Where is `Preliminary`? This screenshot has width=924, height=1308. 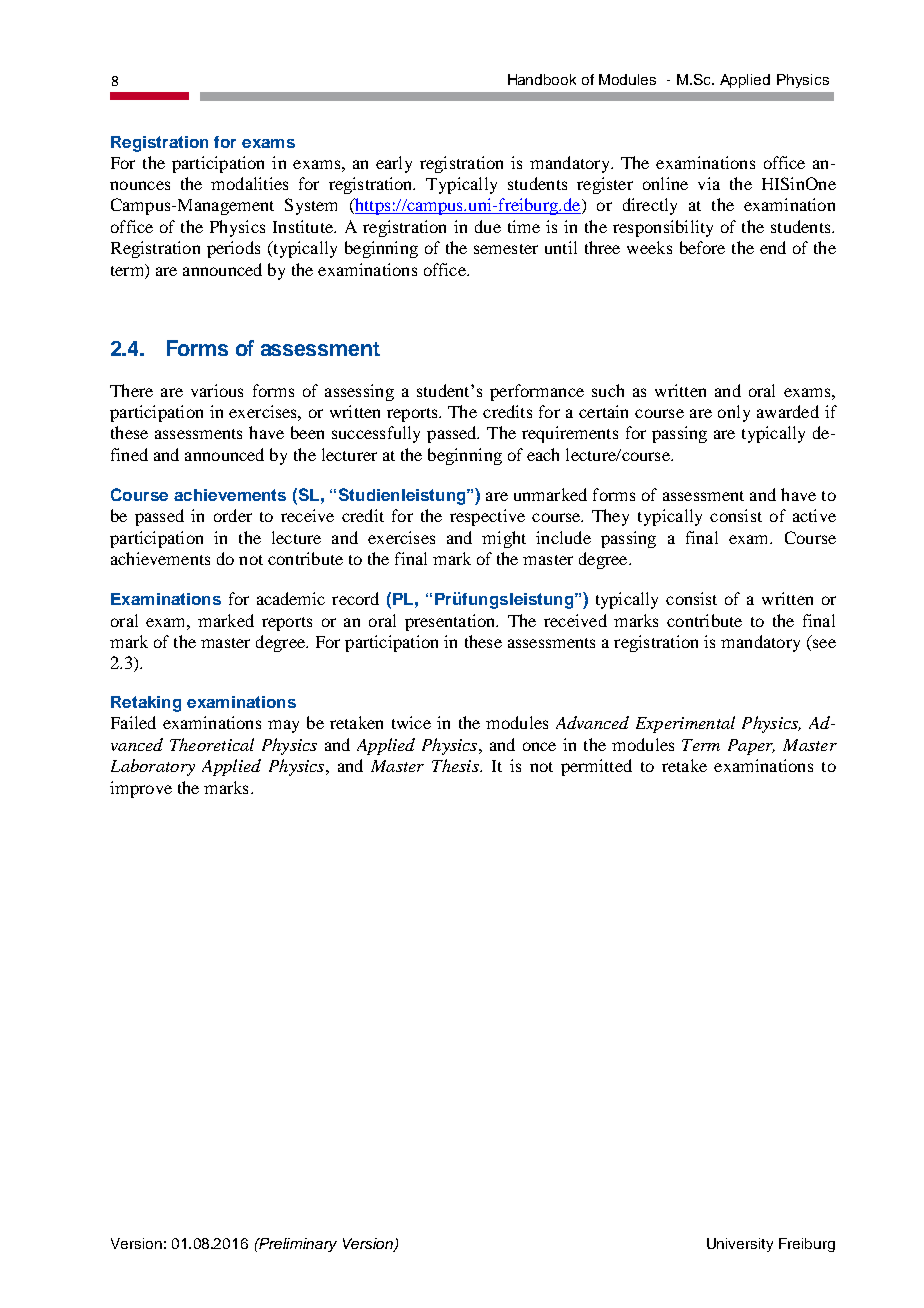
Preliminary is located at coordinates (297, 1245).
